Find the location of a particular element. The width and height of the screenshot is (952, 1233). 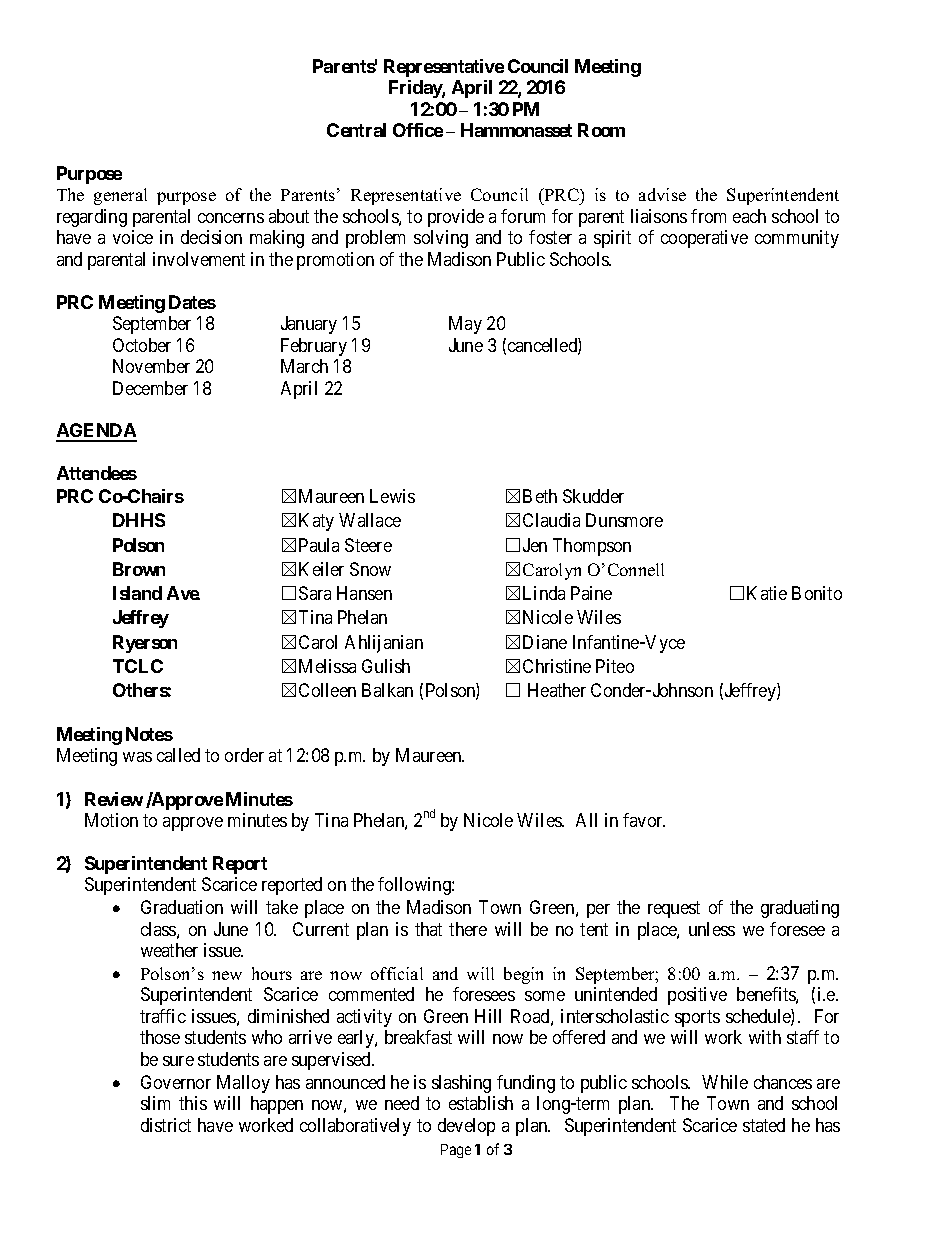

district is located at coordinates (166, 1125).
